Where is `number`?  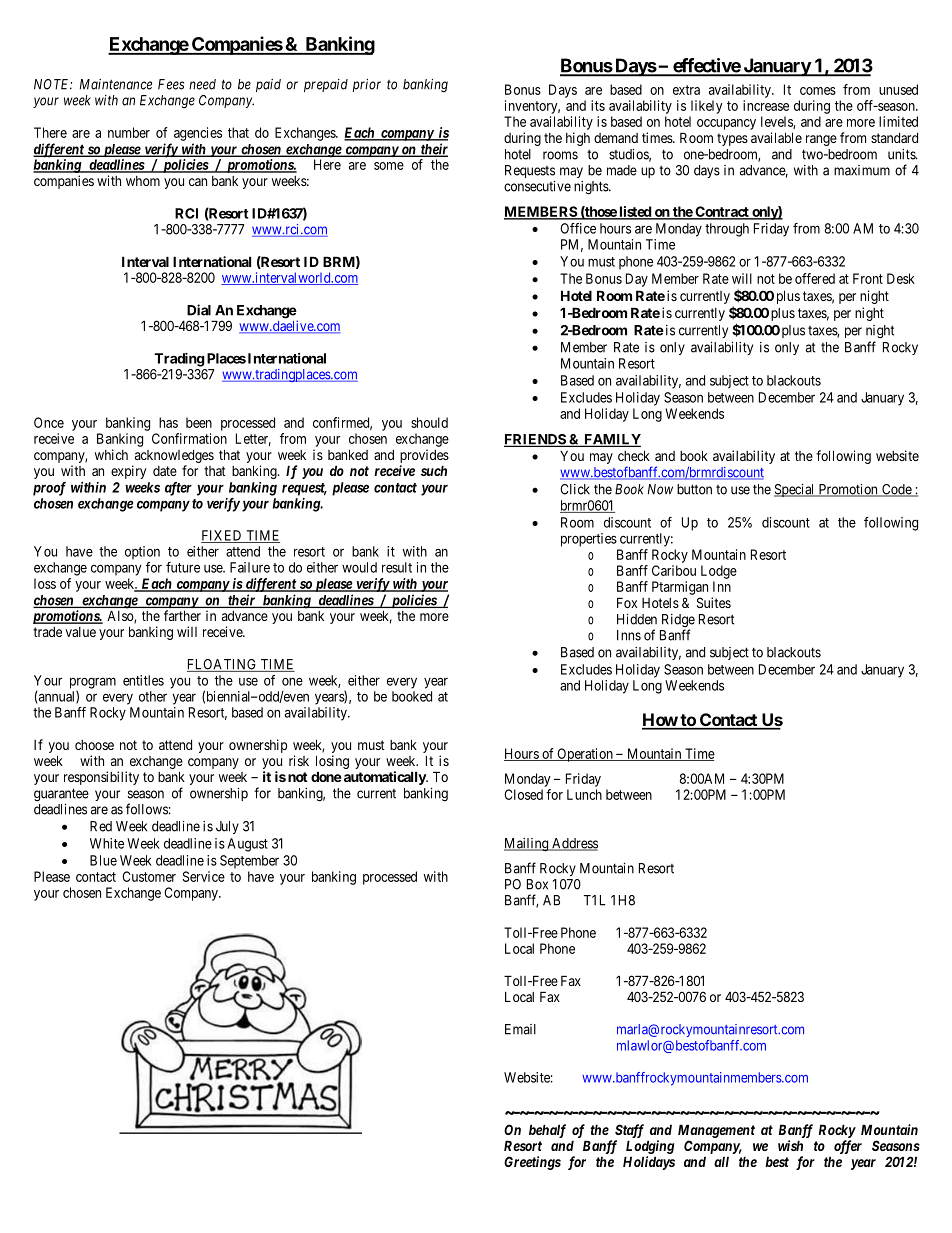
number is located at coordinates (129, 132).
